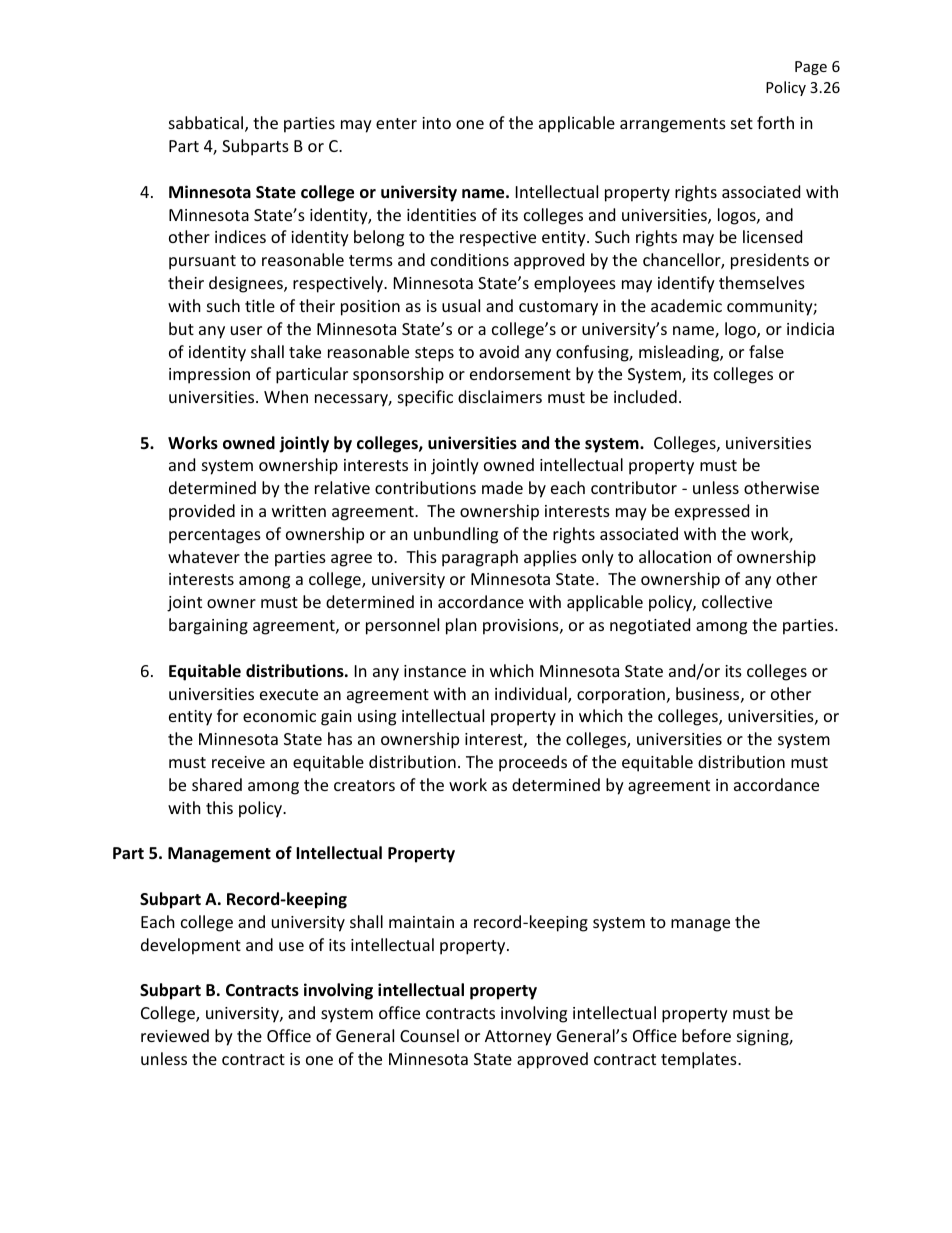 The width and height of the image is (952, 1233). What do you see at coordinates (204, 556) in the image?
I see `whatever` at bounding box center [204, 556].
